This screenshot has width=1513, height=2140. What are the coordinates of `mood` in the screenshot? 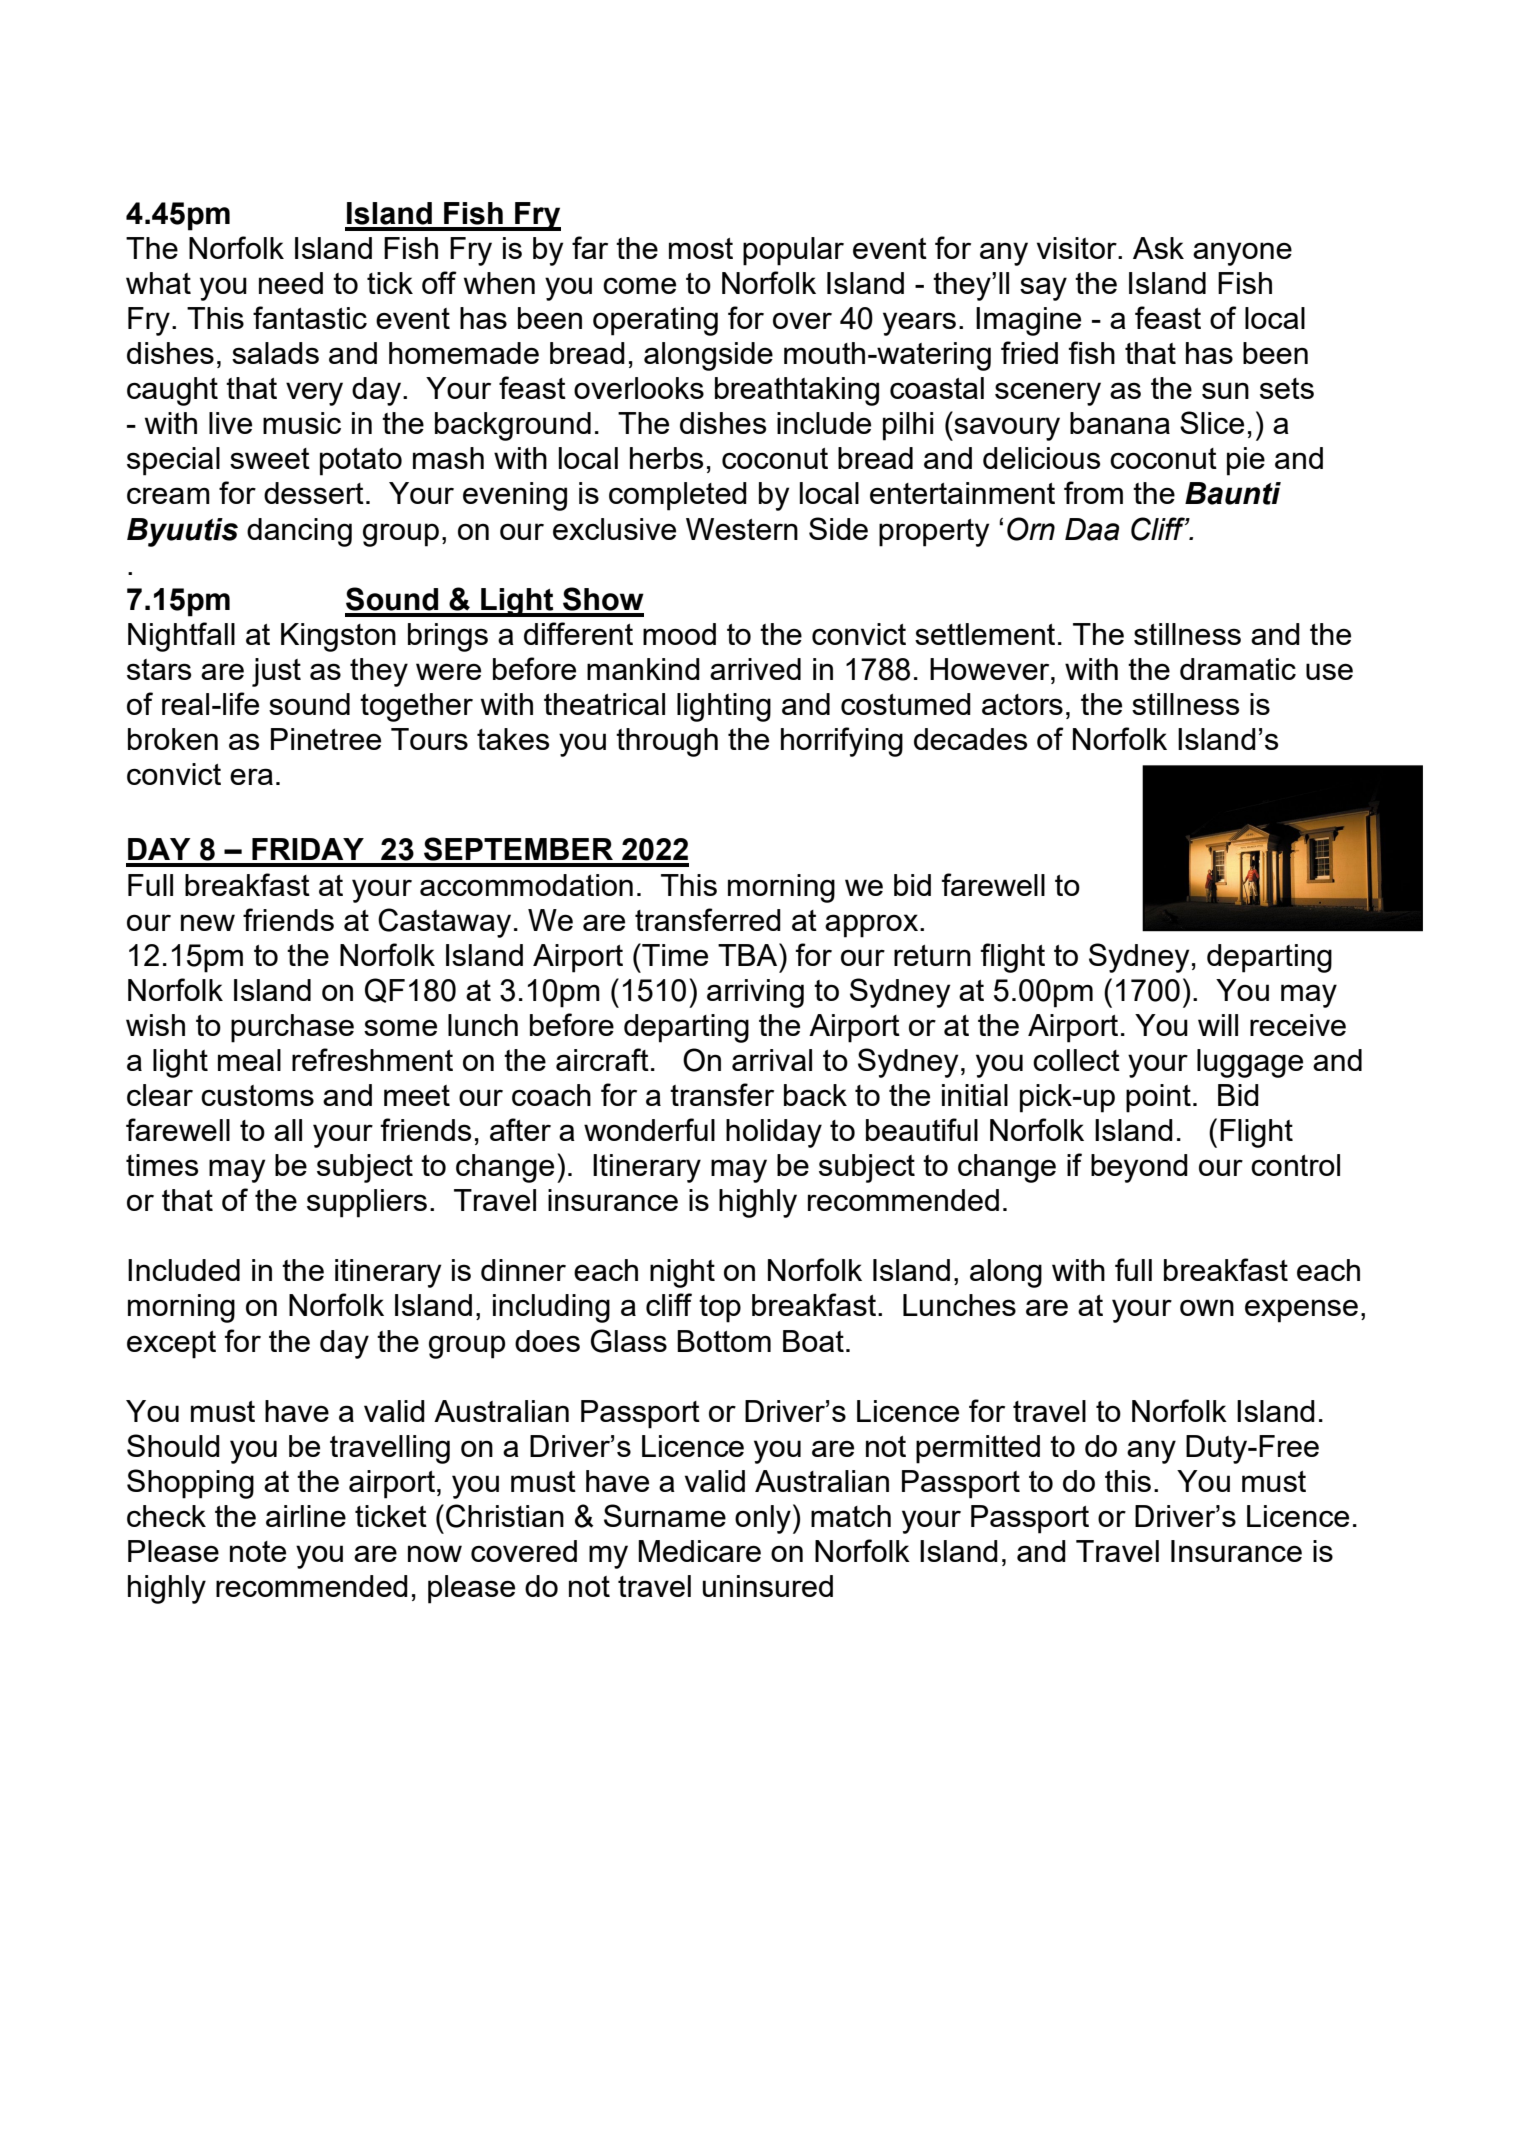 It's located at (679, 634).
